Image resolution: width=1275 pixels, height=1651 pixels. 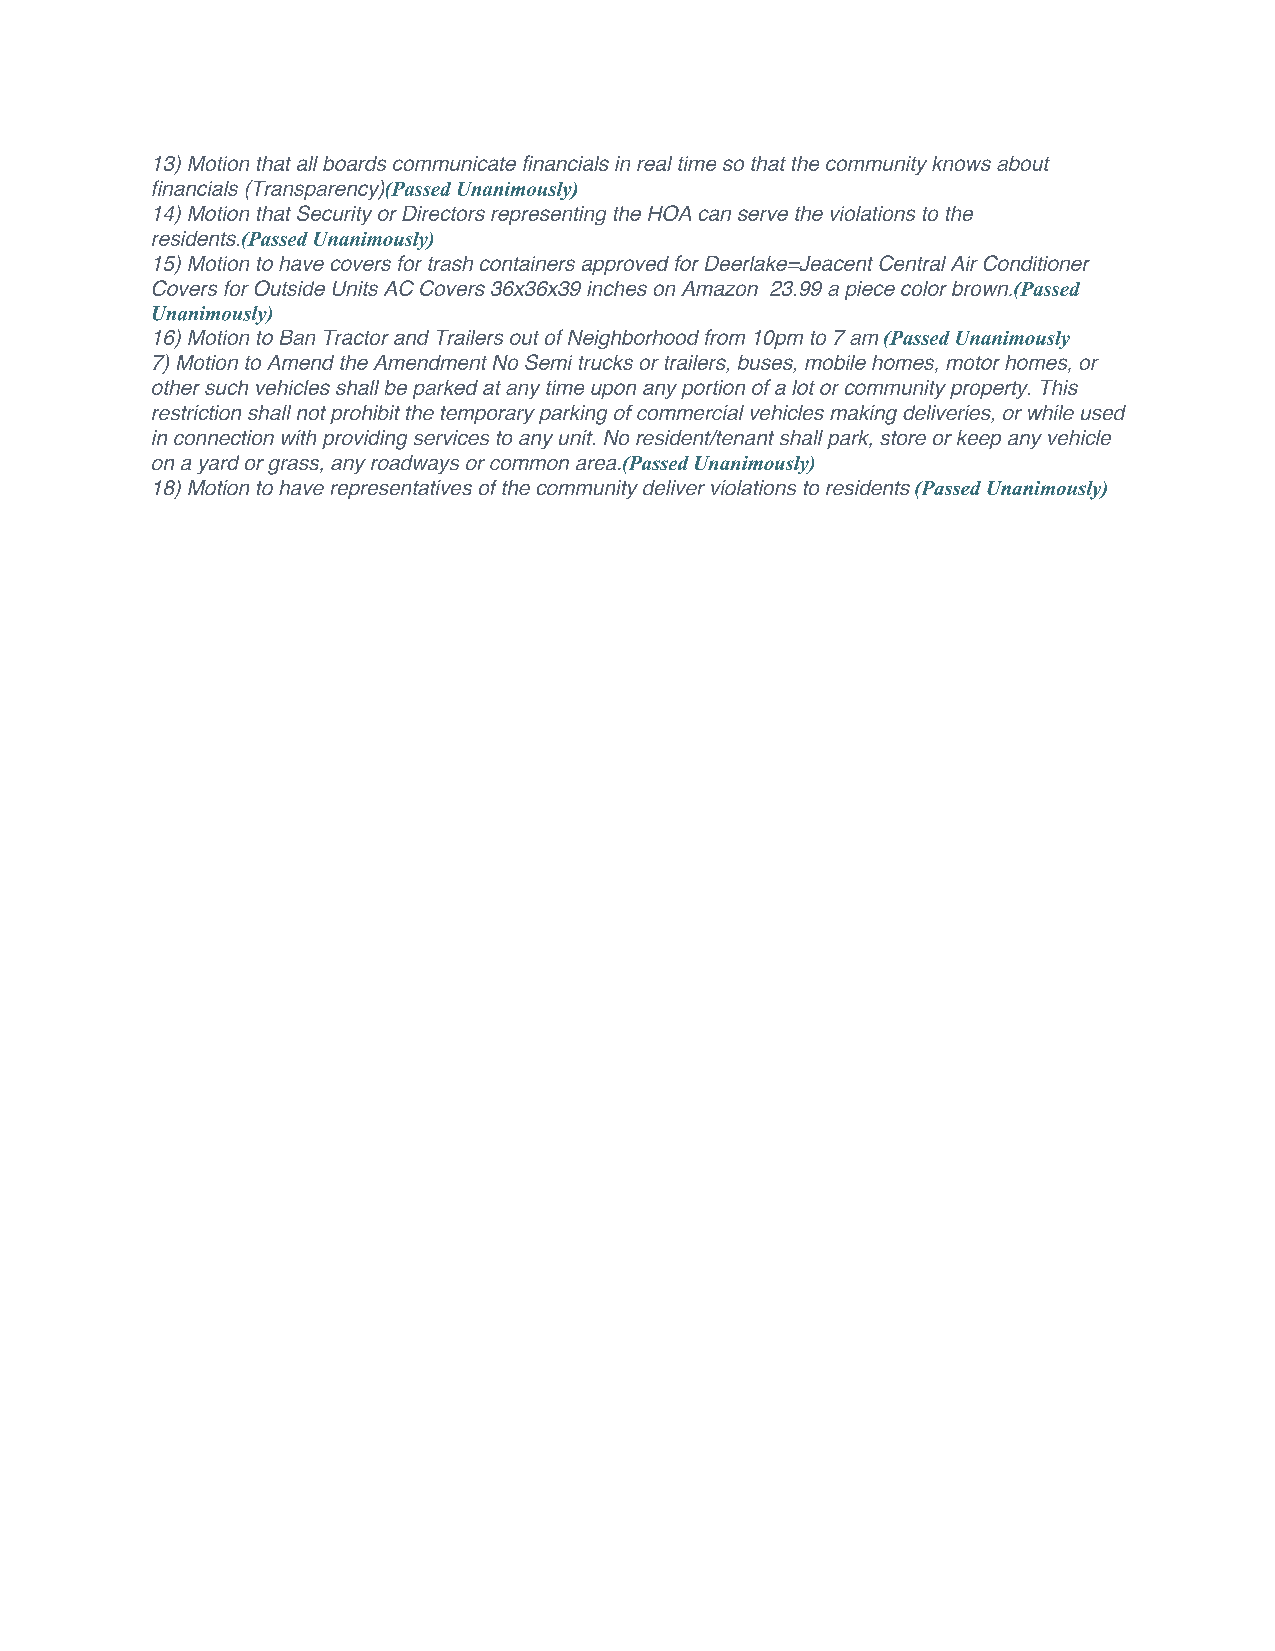 What do you see at coordinates (290, 288) in the page?
I see `Outside` at bounding box center [290, 288].
